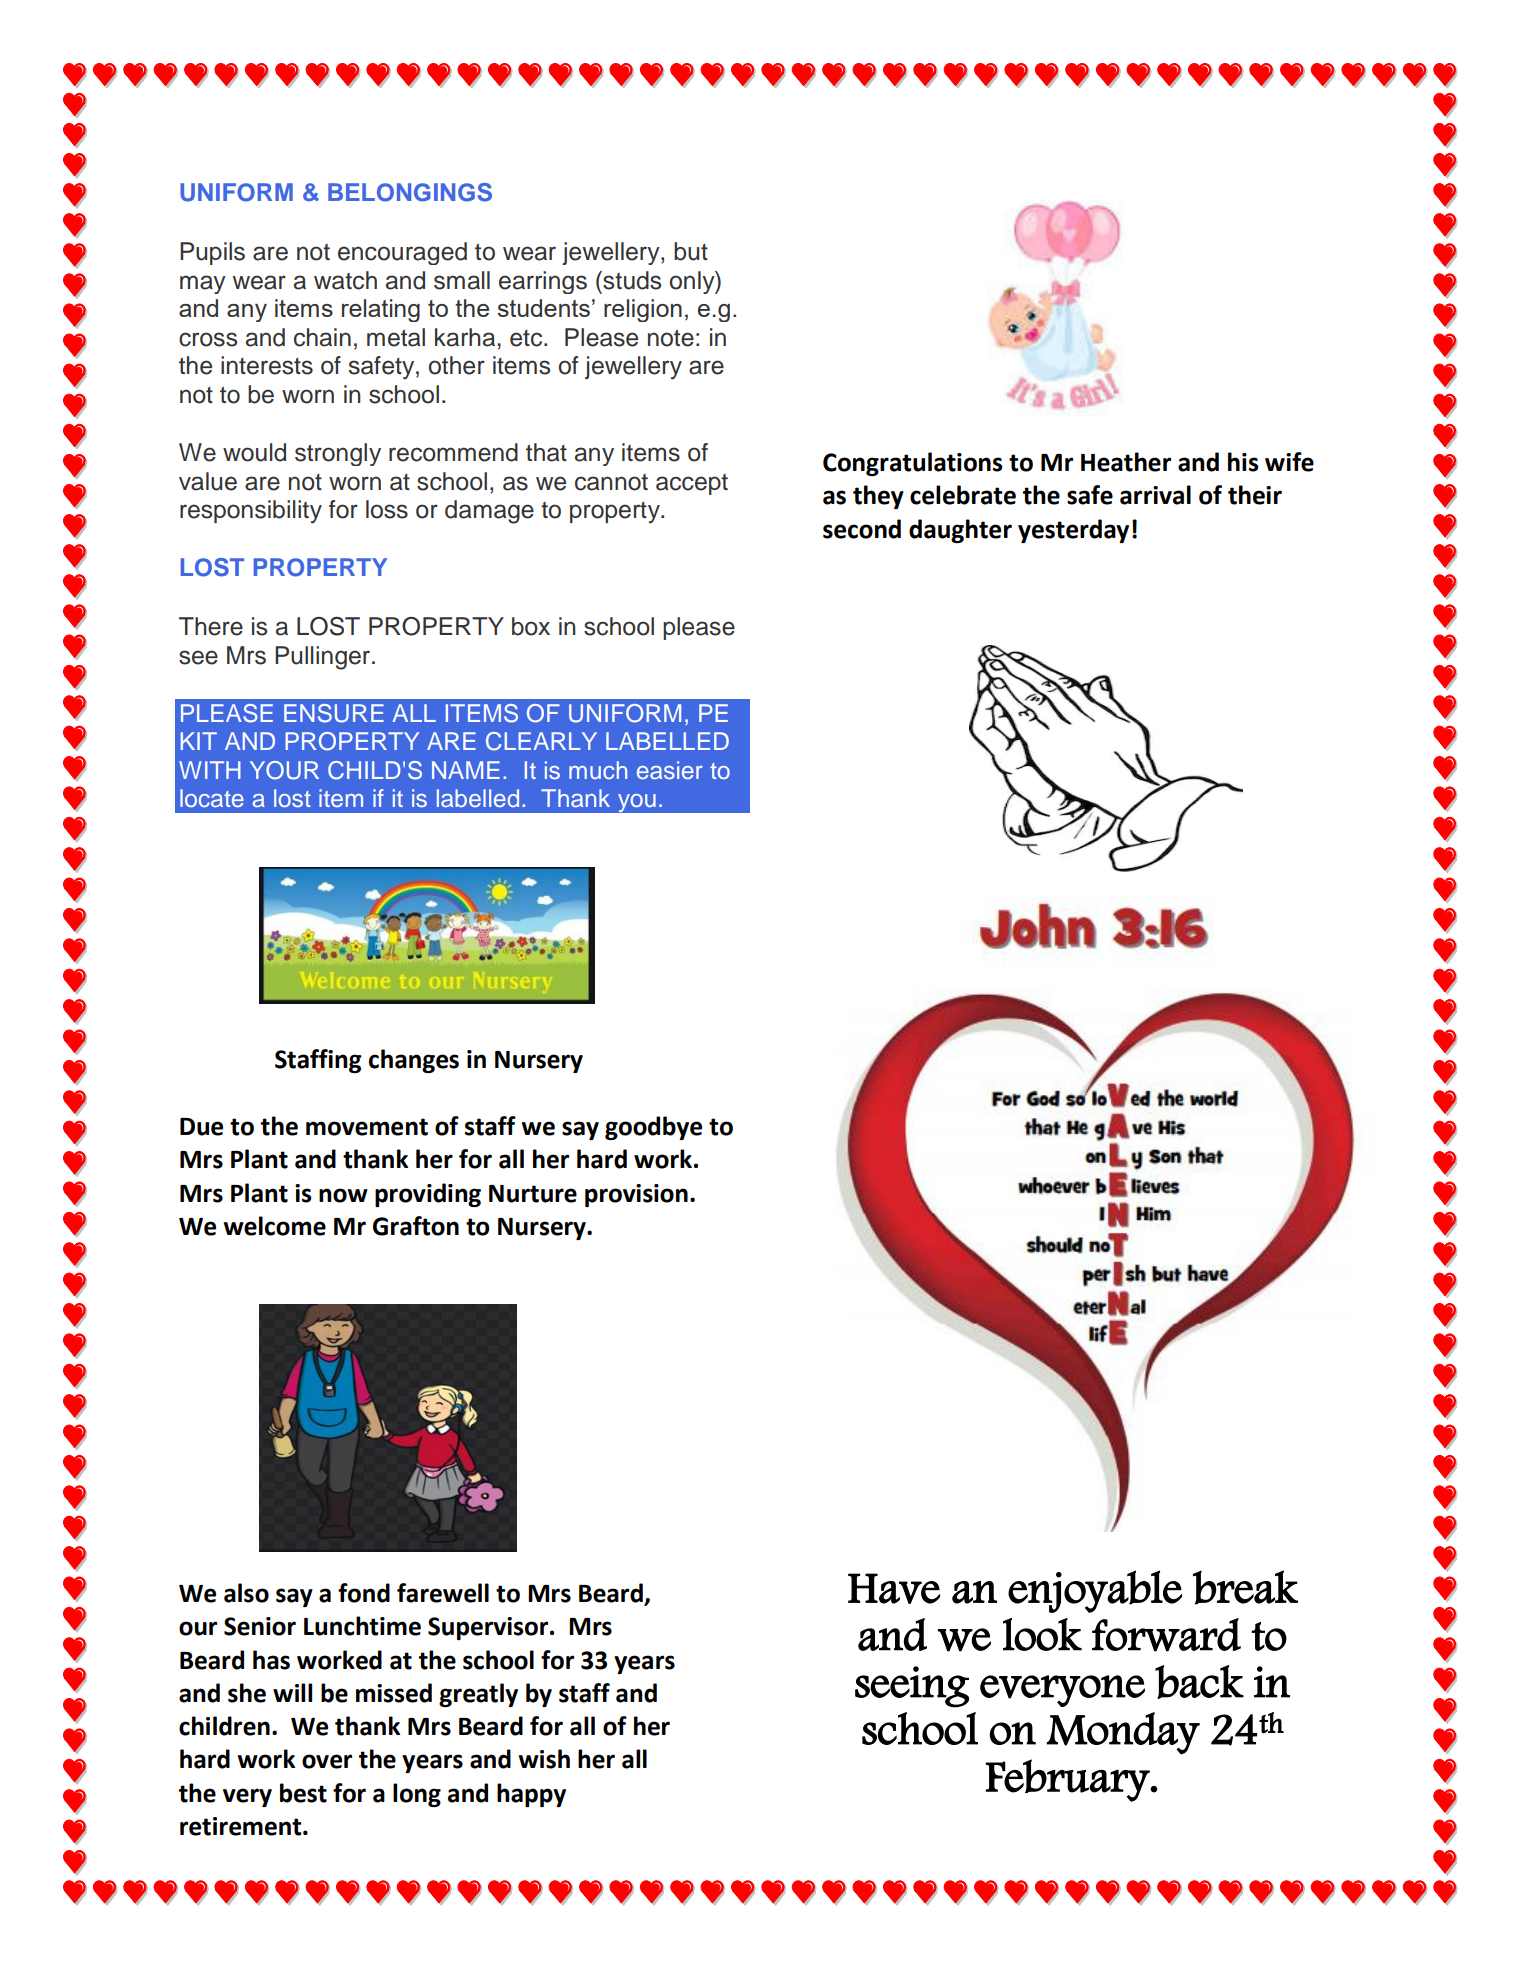  Describe the element at coordinates (636, 1195) in the image. I see `provision` at that location.
